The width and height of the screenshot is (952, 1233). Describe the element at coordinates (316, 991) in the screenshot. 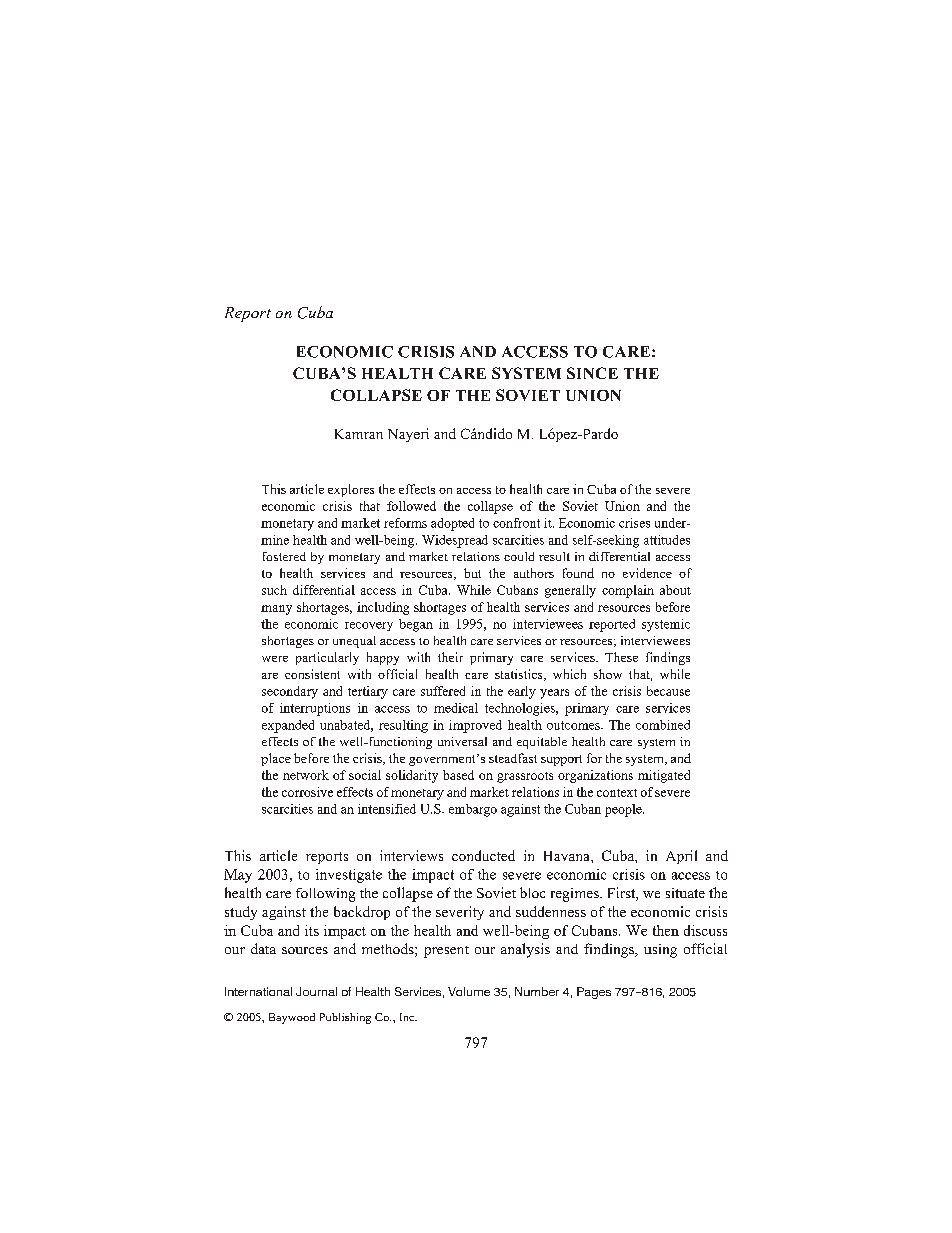

I see `Journal` at that location.
